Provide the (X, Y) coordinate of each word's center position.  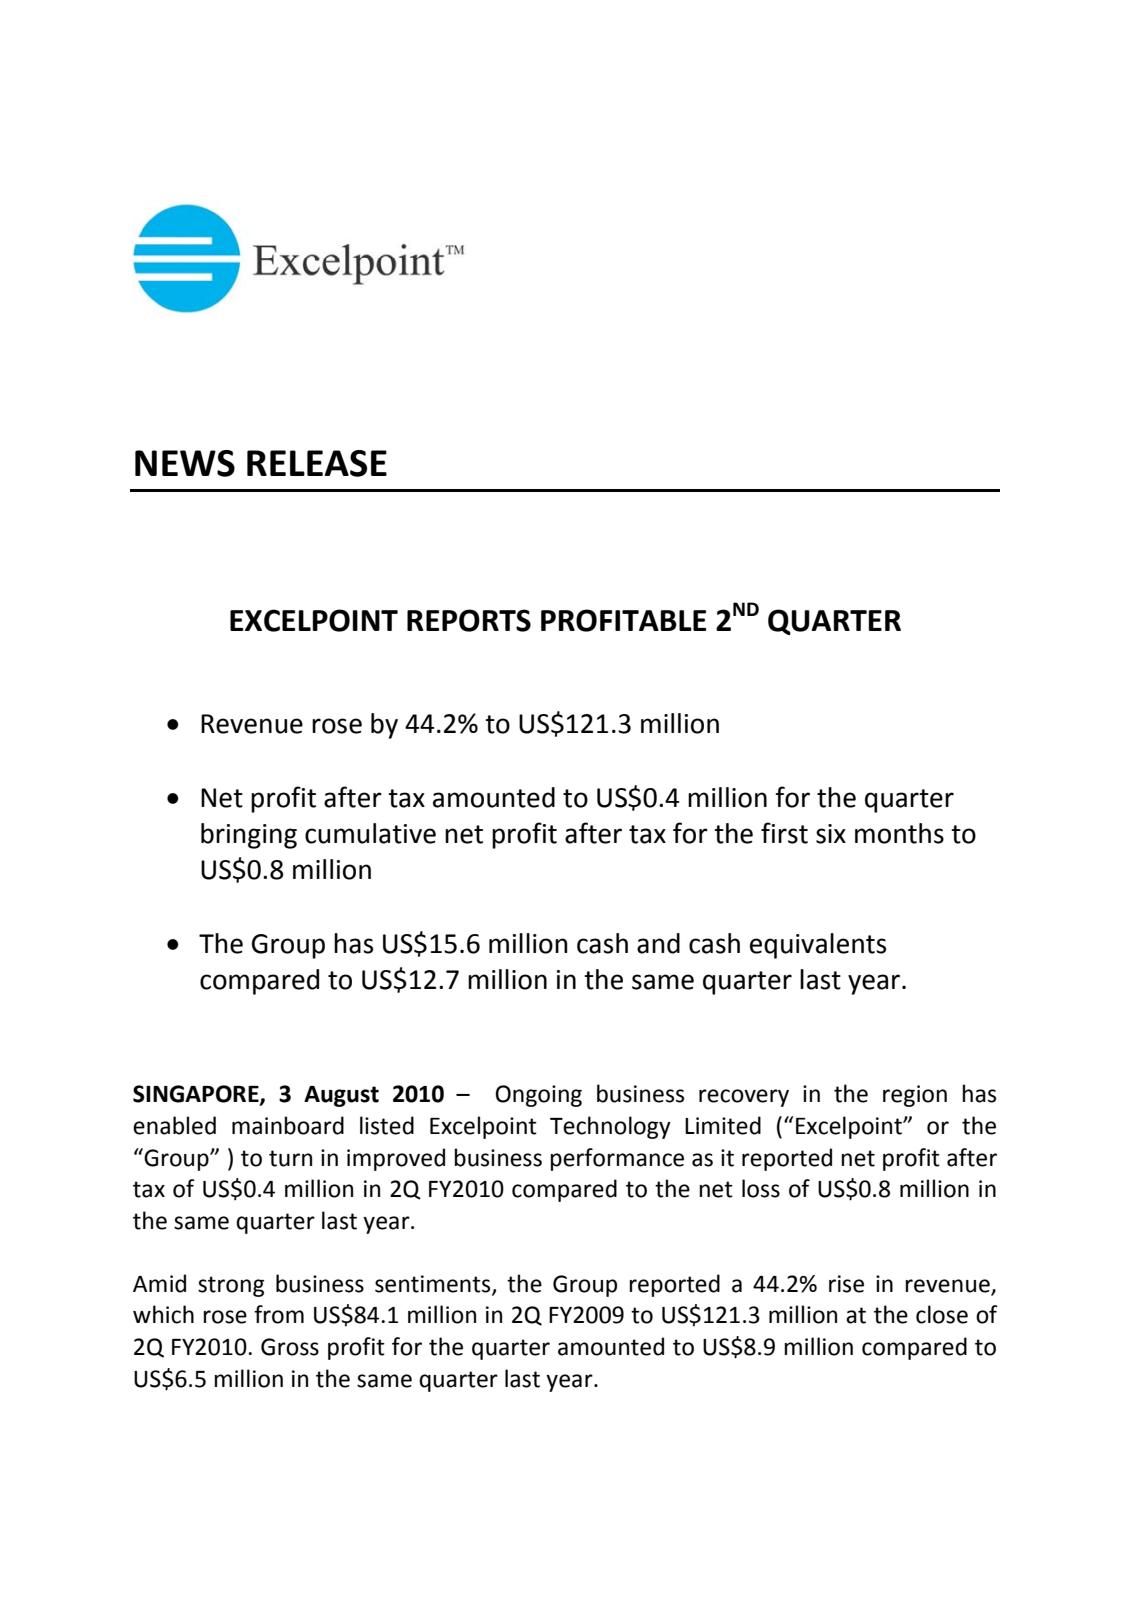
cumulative (370, 833)
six (831, 834)
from (279, 1314)
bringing (249, 836)
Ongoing (538, 1096)
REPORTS (469, 620)
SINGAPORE (197, 1095)
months (899, 833)
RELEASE (317, 463)
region (915, 1096)
